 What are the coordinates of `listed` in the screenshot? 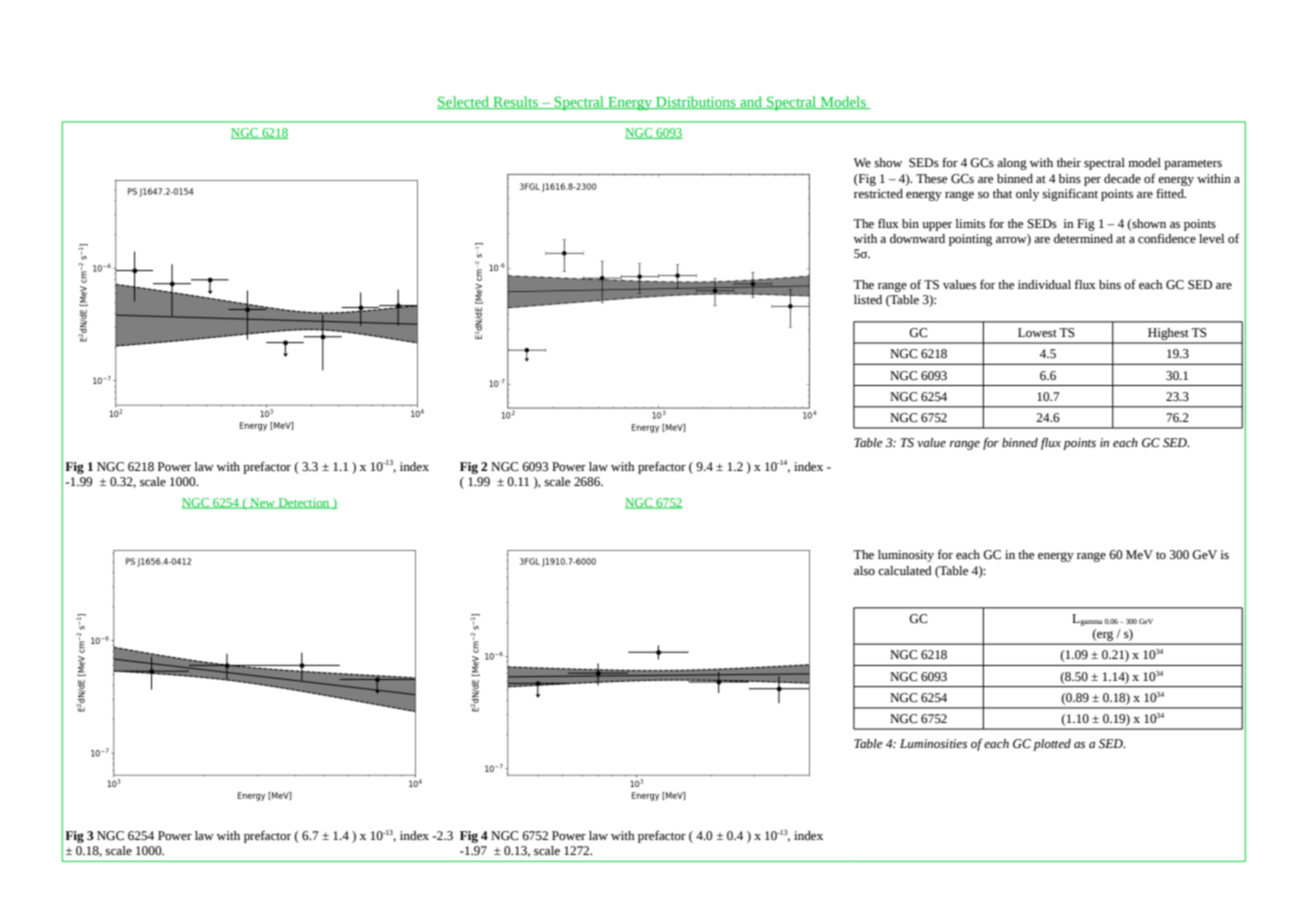 It's located at (868, 300).
